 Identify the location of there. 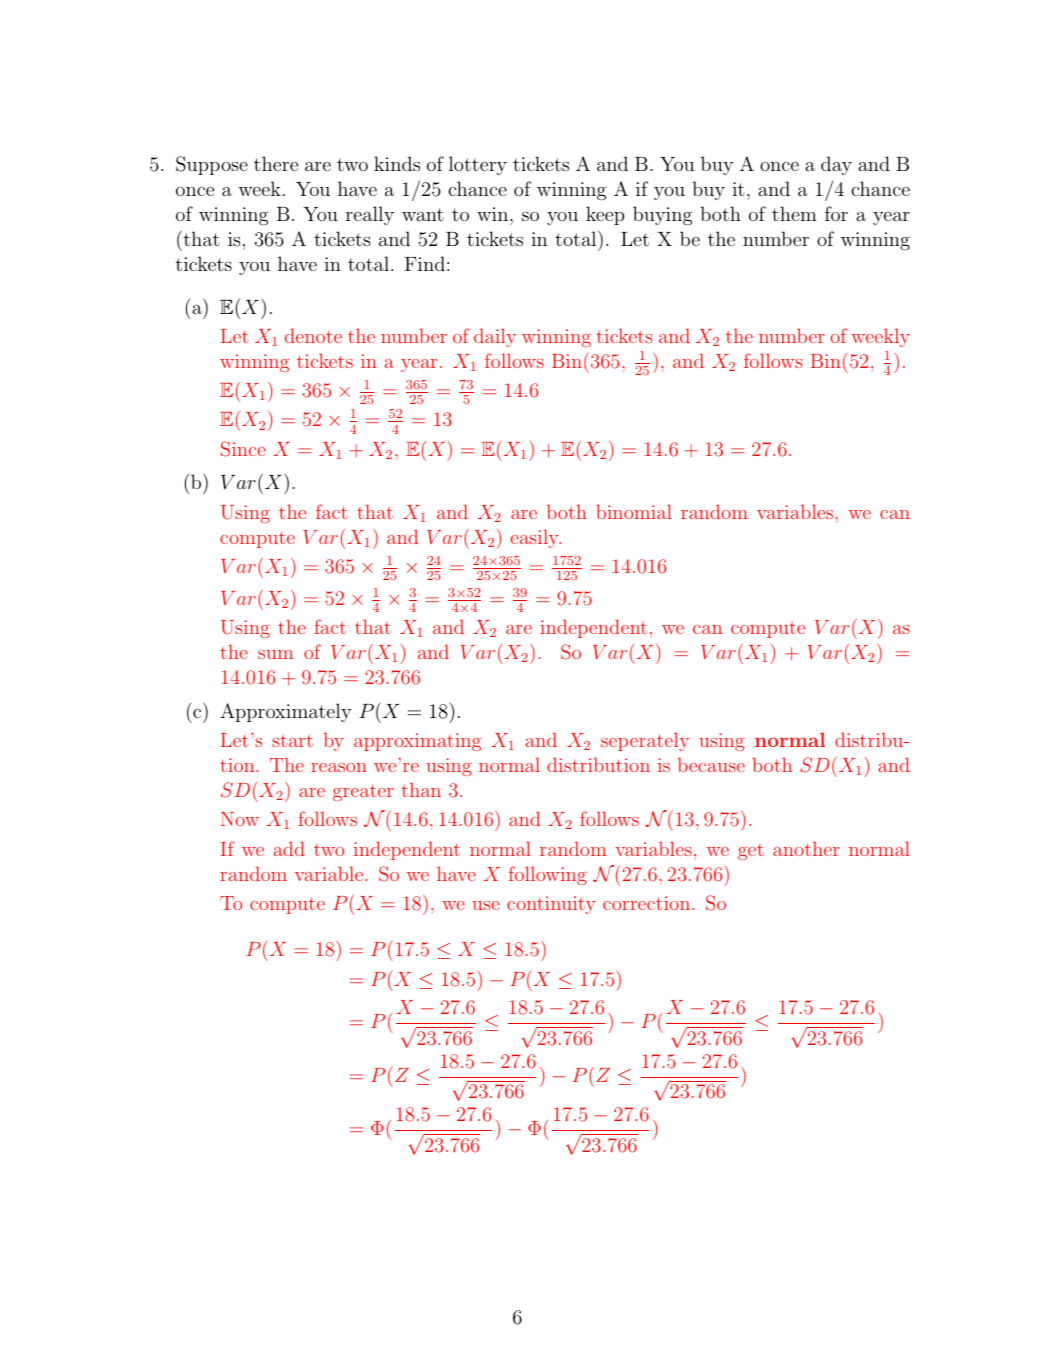
(276, 163).
